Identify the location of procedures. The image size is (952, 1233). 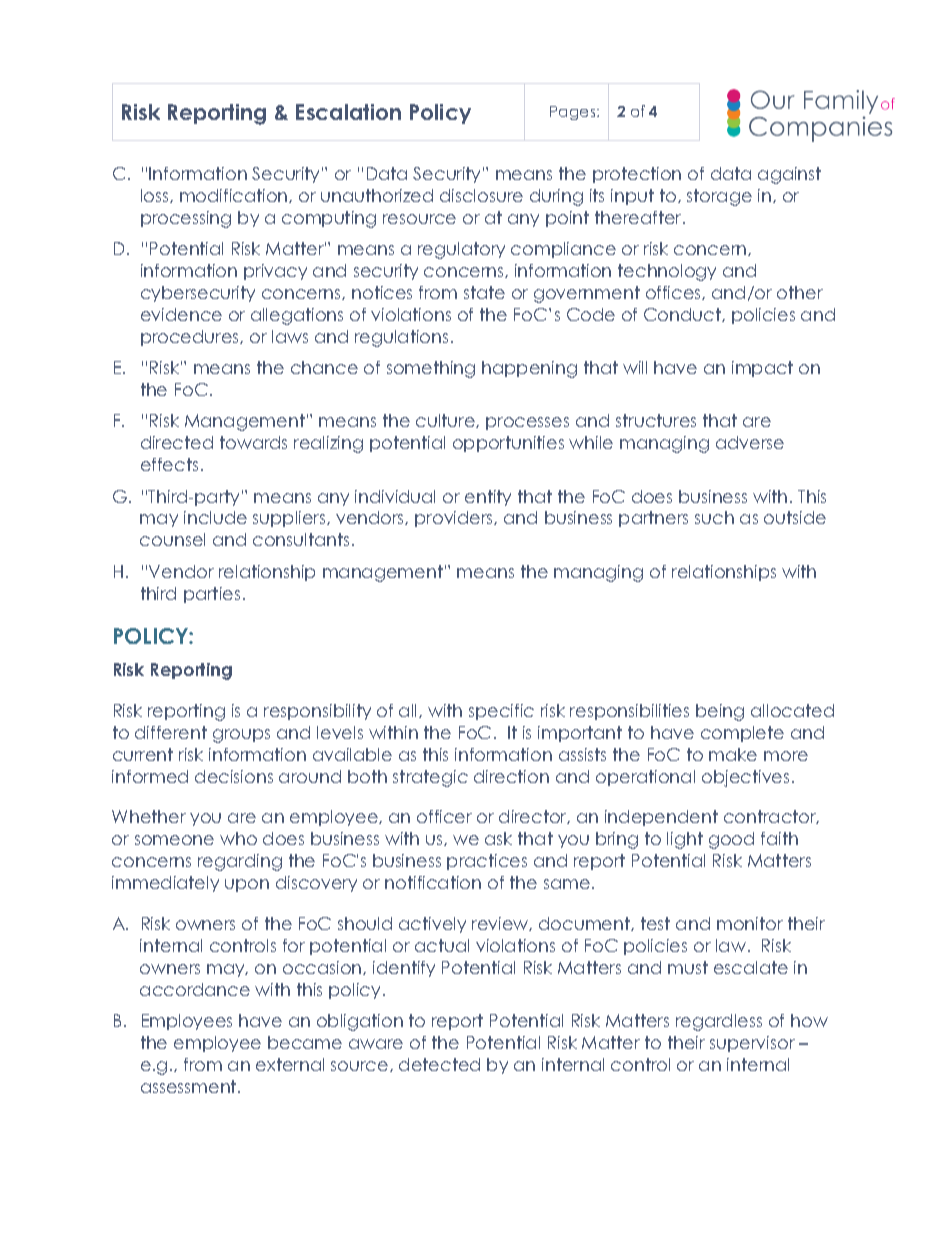
(191, 338).
